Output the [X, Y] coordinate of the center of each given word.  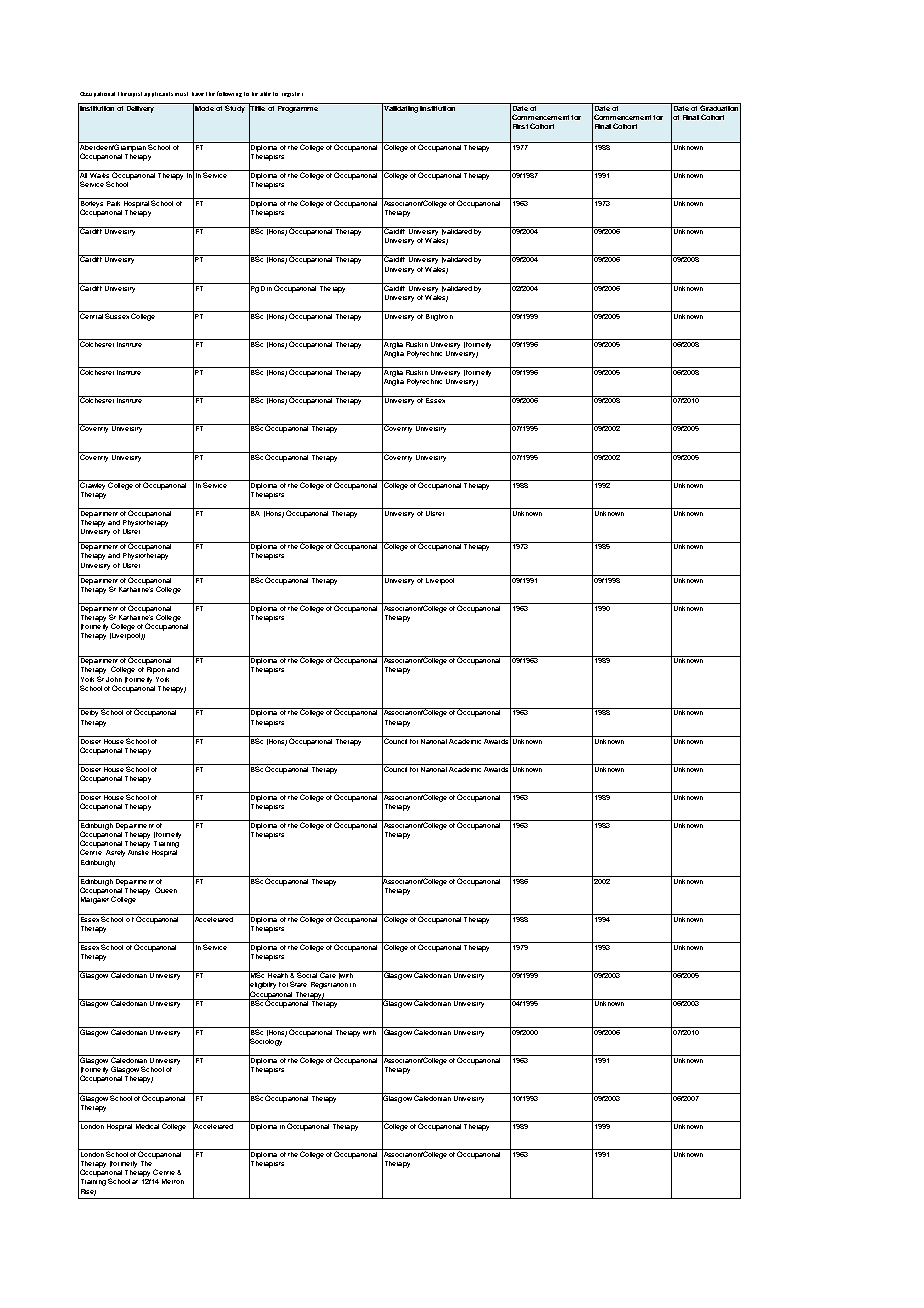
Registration [329, 985]
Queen [166, 890]
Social [307, 974]
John [114, 679]
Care [327, 974]
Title [257, 108]
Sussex [117, 315]
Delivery [140, 108]
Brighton [439, 316]
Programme [297, 108]
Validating [400, 109]
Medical [147, 1125]
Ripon [155, 669]
